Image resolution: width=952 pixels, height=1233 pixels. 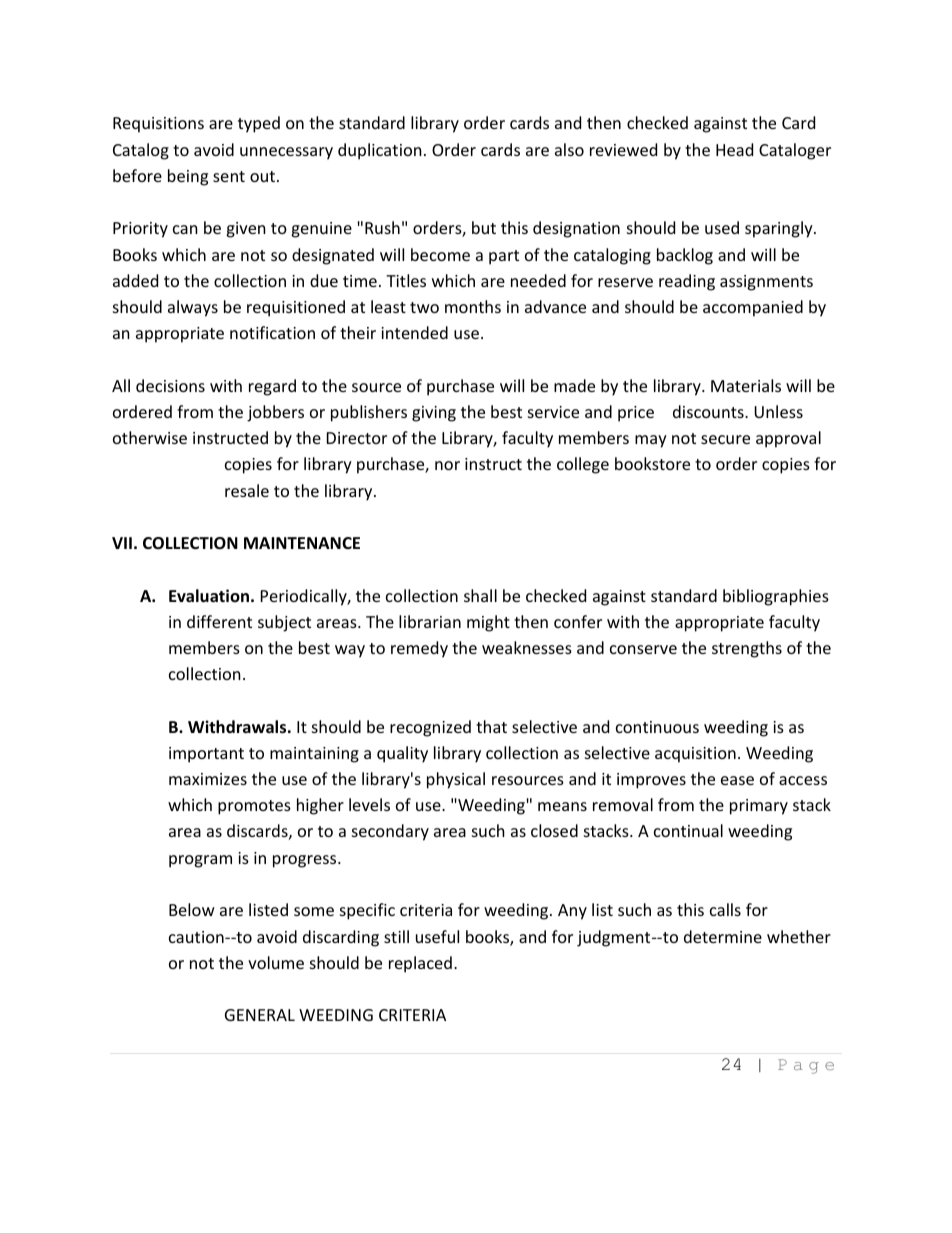 What do you see at coordinates (260, 1015) in the screenshot?
I see `GENERAL` at bounding box center [260, 1015].
